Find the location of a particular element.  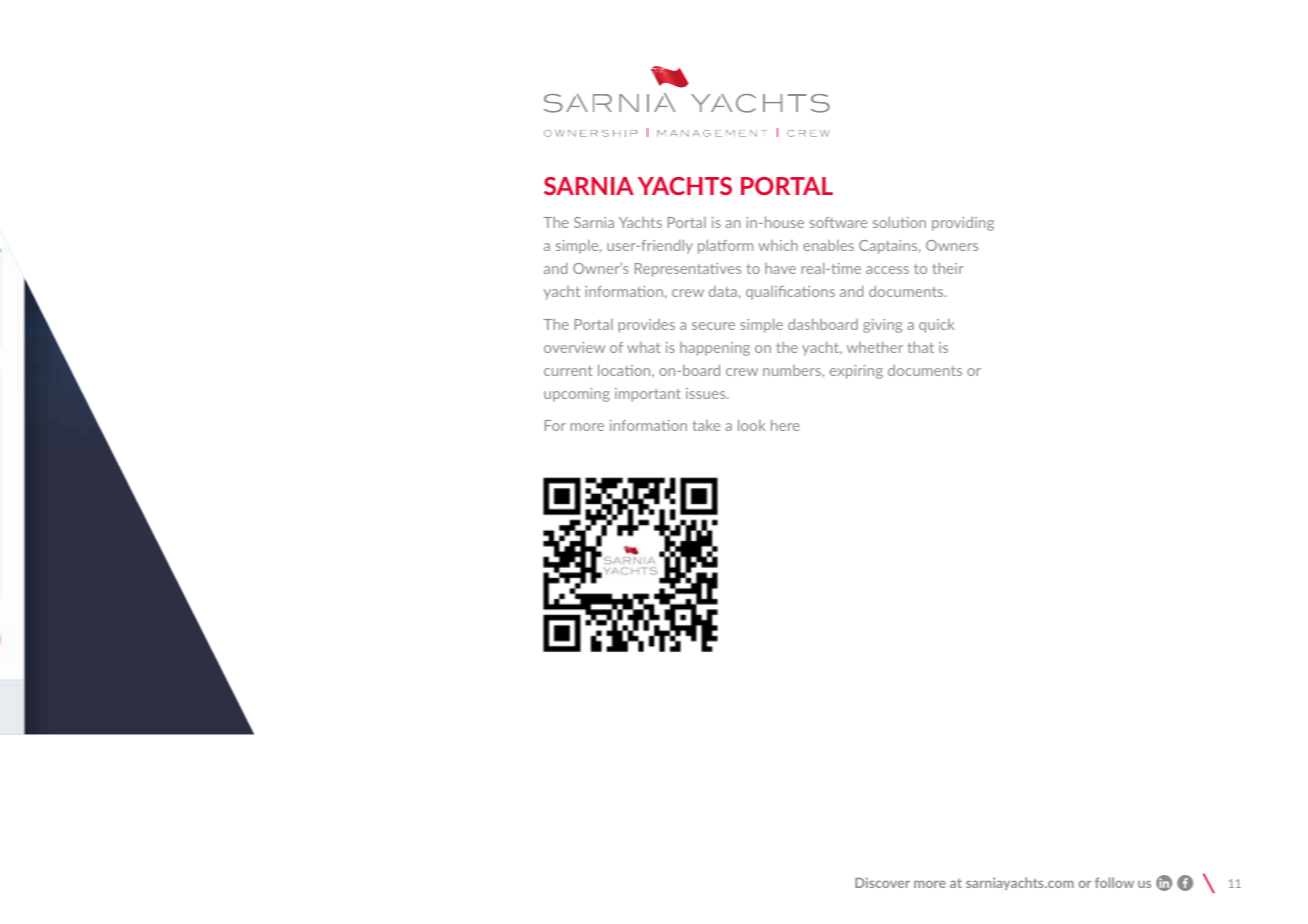

take is located at coordinates (706, 425).
